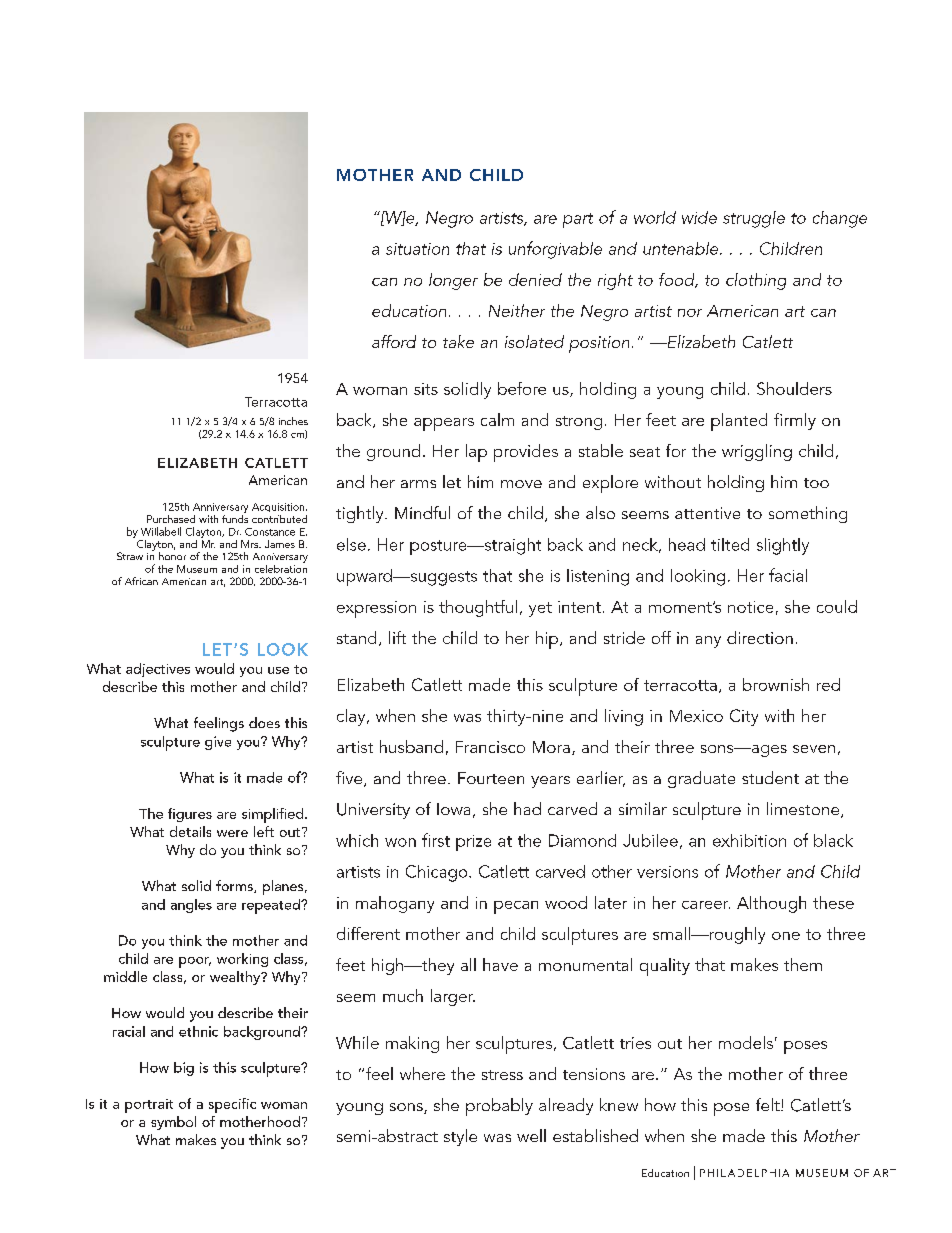  What do you see at coordinates (754, 219) in the document?
I see `struggle` at bounding box center [754, 219].
